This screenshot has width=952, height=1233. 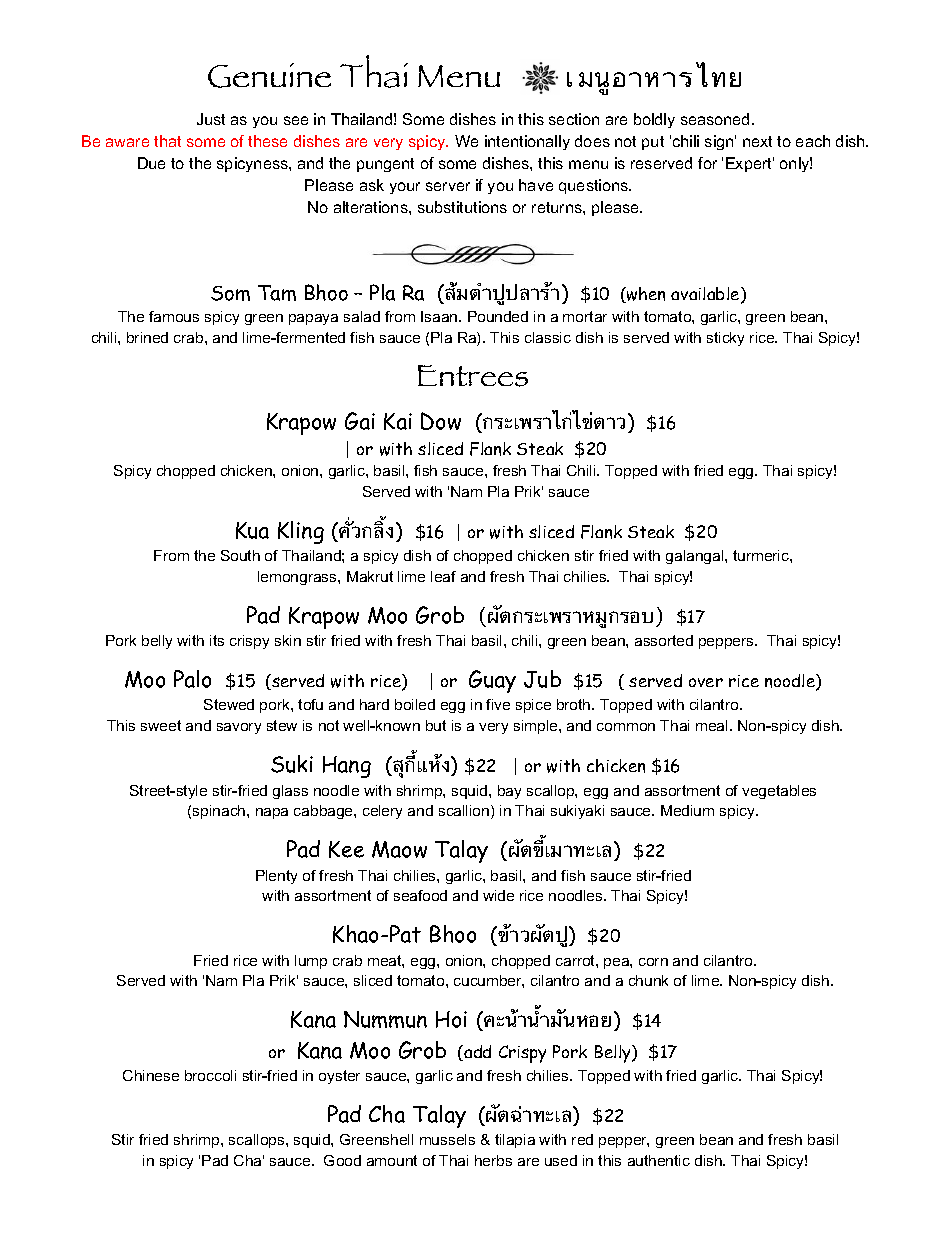 What do you see at coordinates (151, 1075) in the screenshot?
I see `Chinese` at bounding box center [151, 1075].
